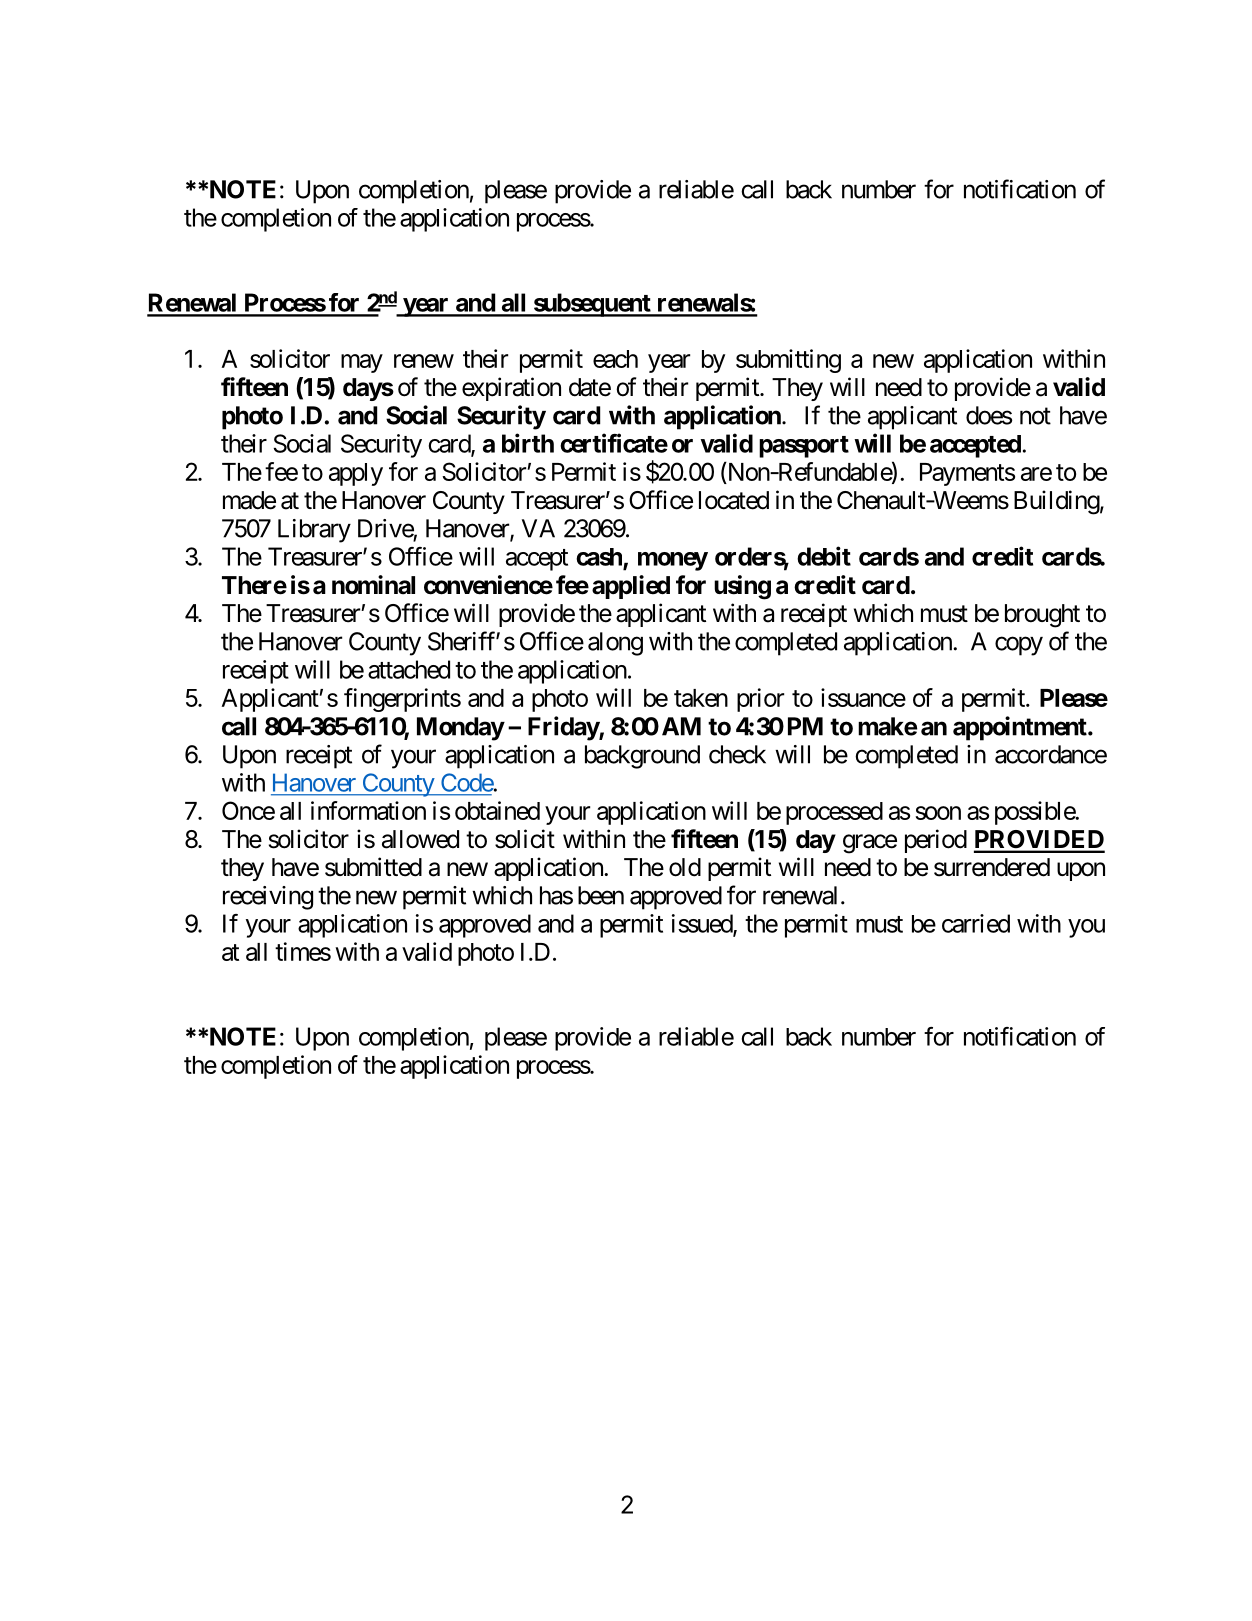 The height and width of the document is (1621, 1252). I want to click on Library, so click(314, 531).
